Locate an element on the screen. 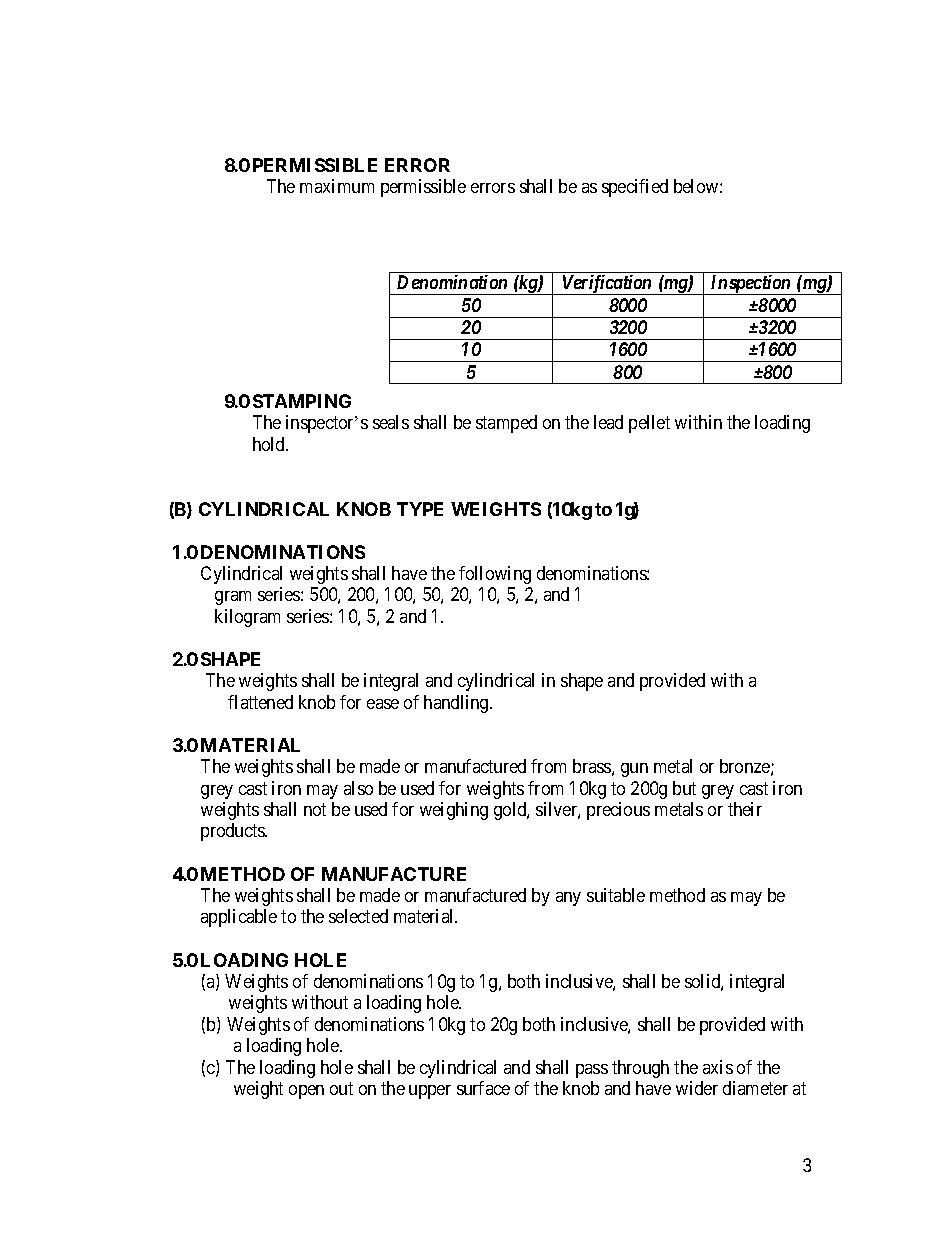  stamped is located at coordinates (506, 424).
